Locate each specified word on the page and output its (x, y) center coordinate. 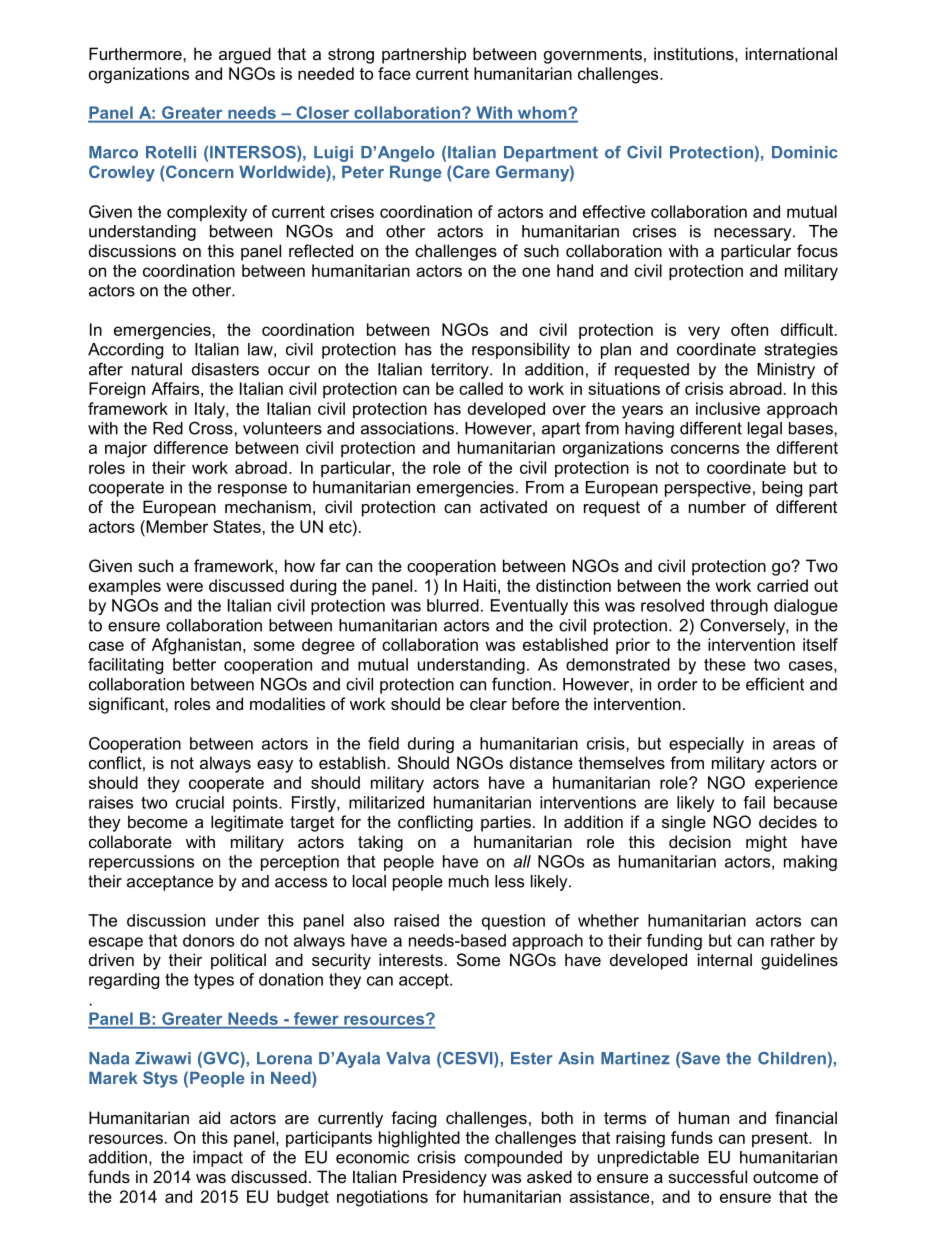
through (739, 607)
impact (218, 1159)
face (394, 73)
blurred (453, 605)
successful (707, 1176)
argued (245, 55)
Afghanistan (196, 646)
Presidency (445, 1178)
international (791, 53)
